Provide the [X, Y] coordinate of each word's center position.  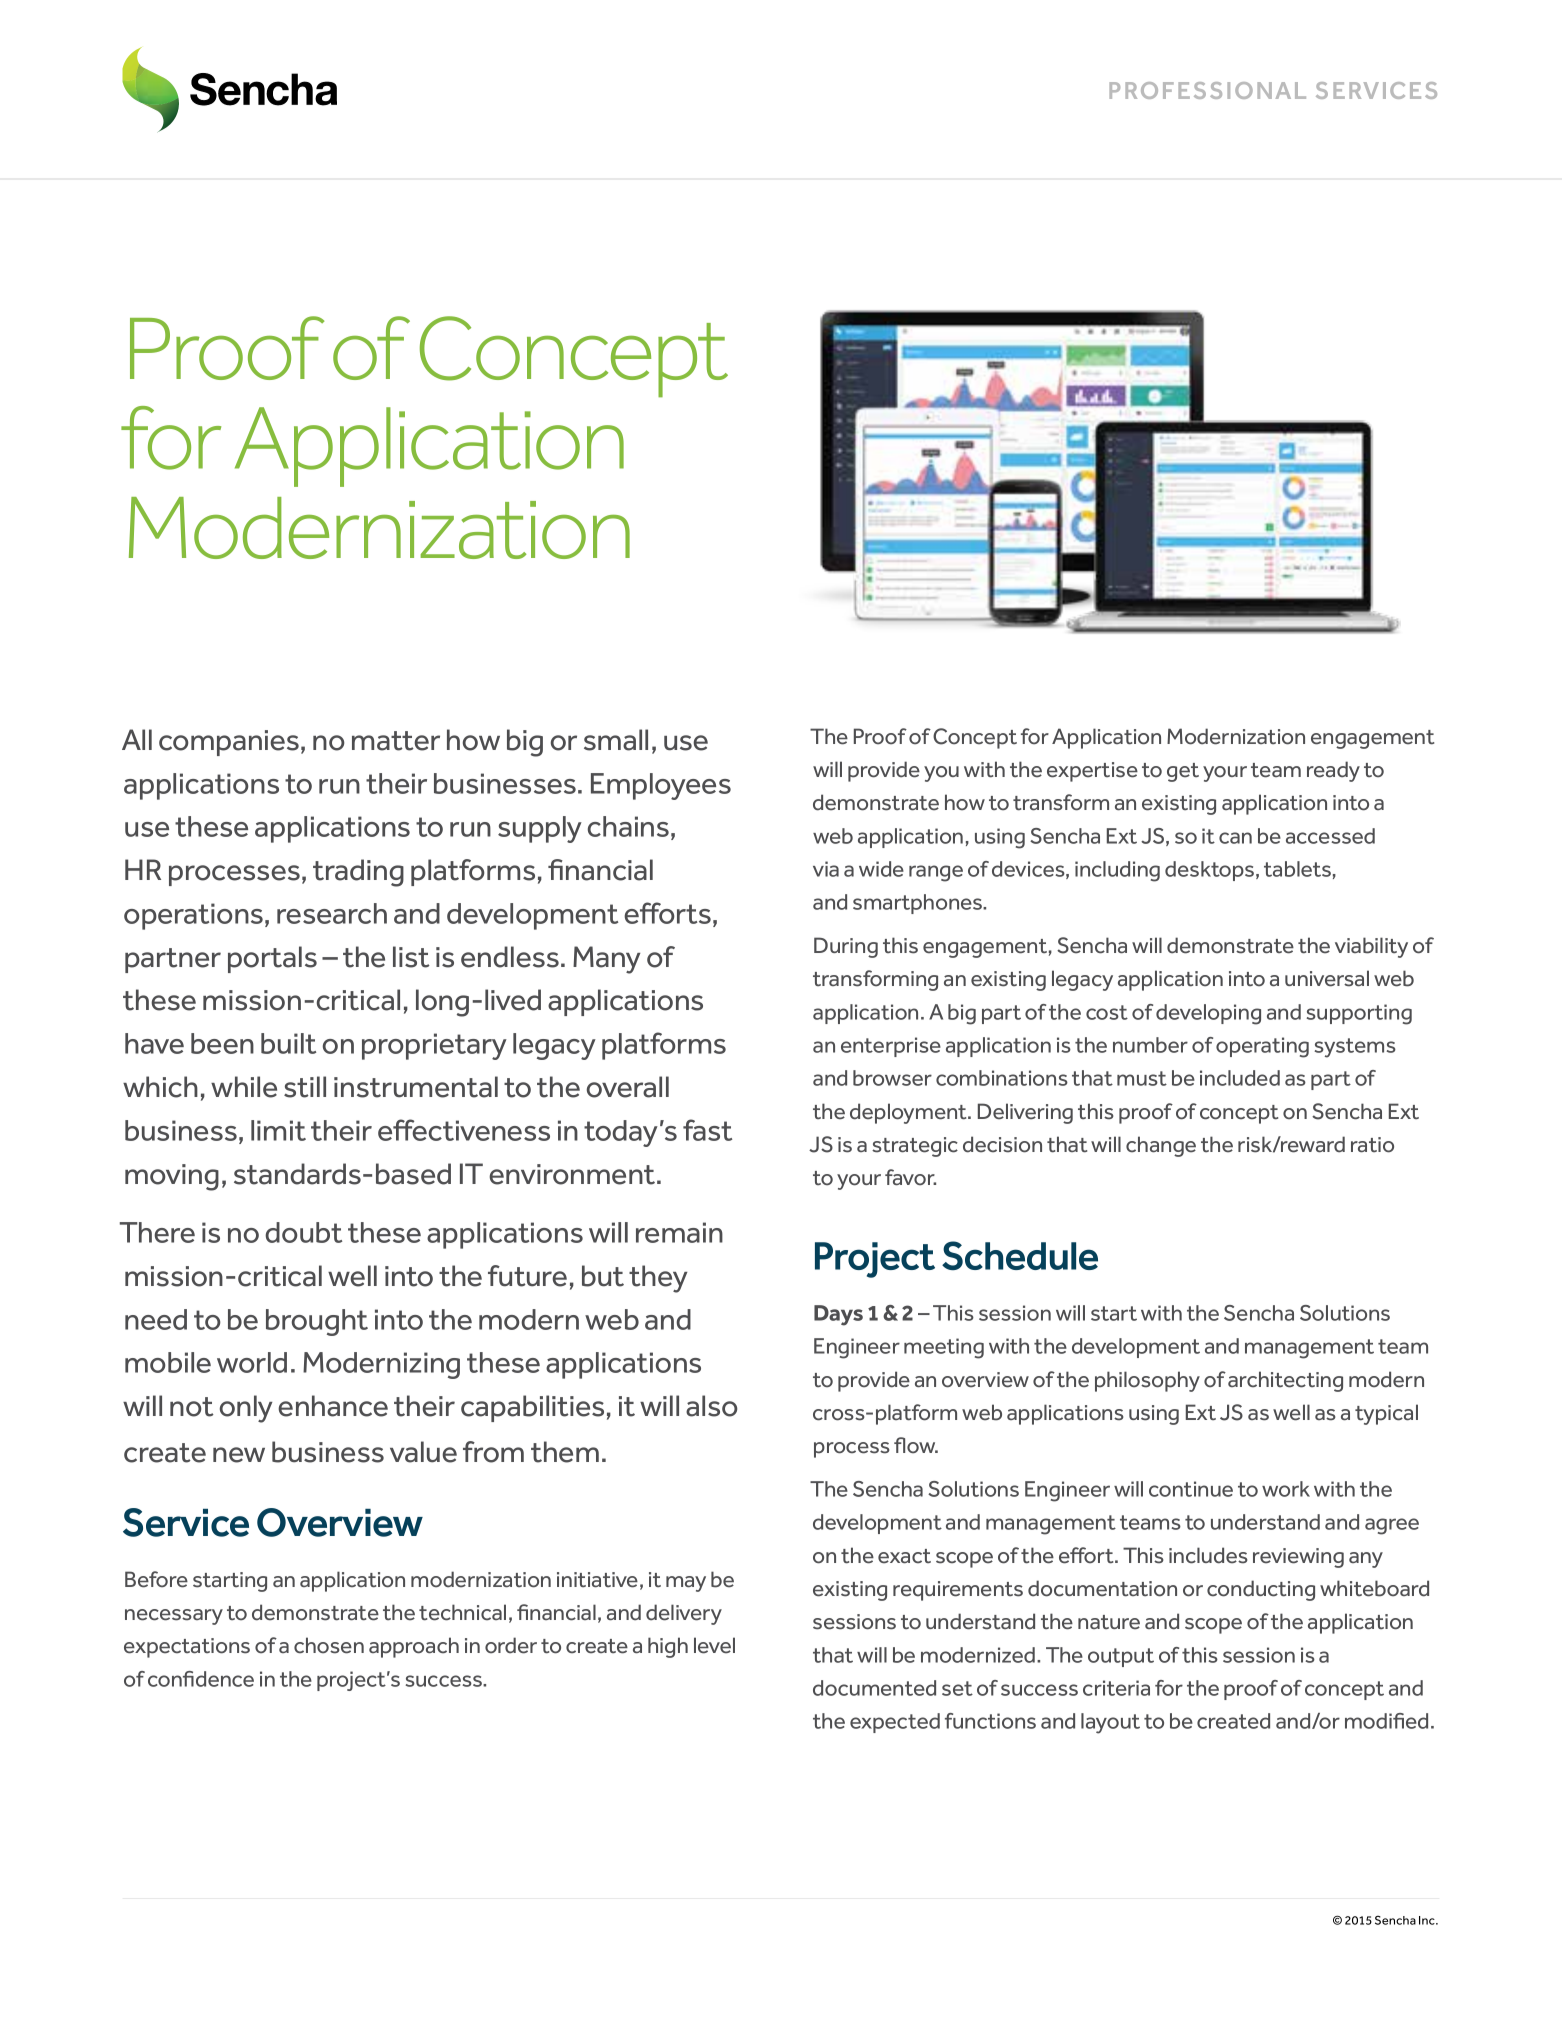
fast [707, 1130]
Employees [661, 786]
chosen [329, 1645]
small [616, 740]
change [1161, 1146]
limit [278, 1130]
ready [1333, 771]
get [1183, 772]
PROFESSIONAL [1207, 90]
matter [396, 741]
